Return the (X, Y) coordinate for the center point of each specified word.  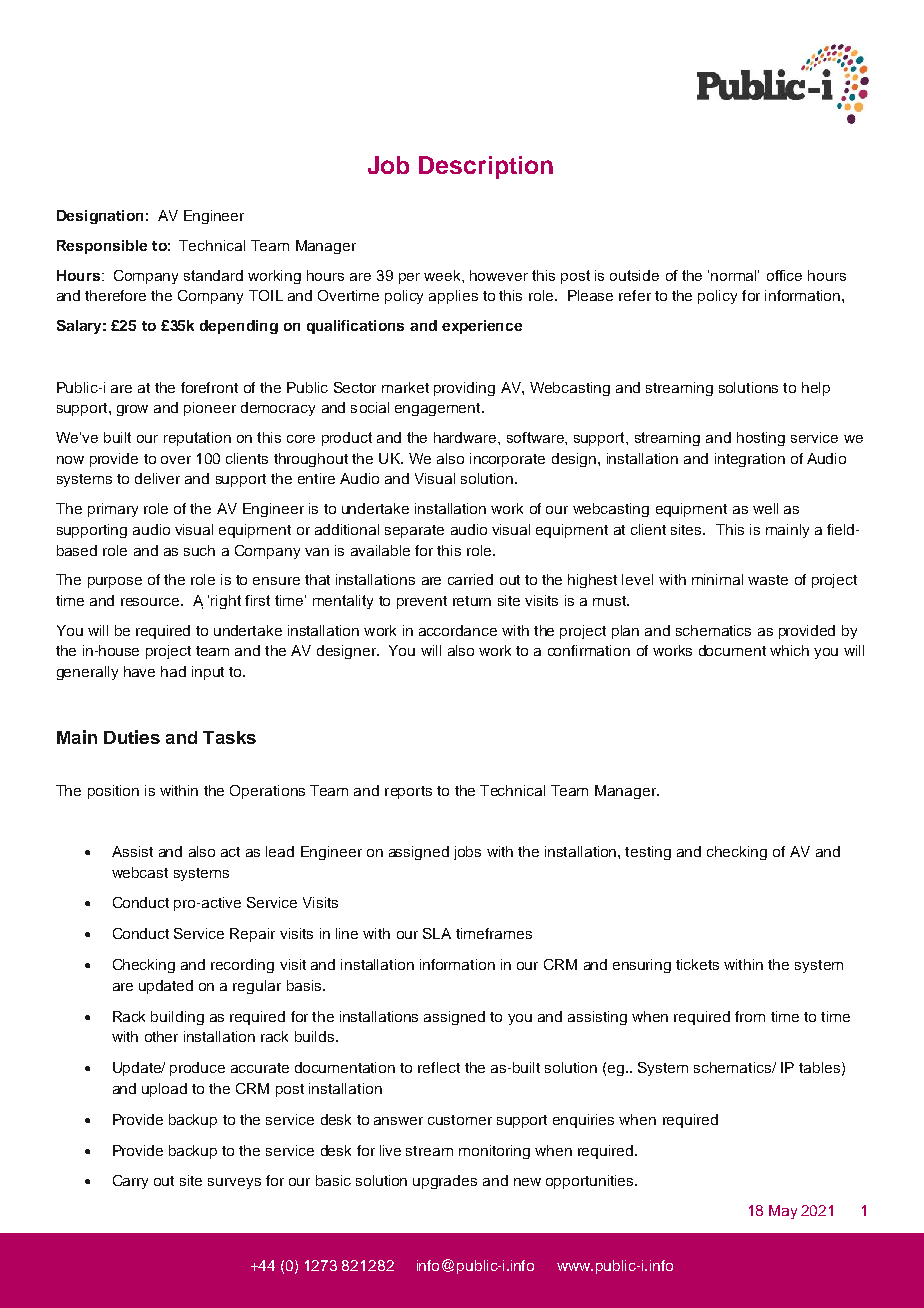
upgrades (445, 1182)
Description (486, 167)
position (113, 792)
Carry (130, 1182)
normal (735, 275)
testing (648, 853)
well (765, 508)
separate (414, 531)
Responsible (102, 247)
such (199, 550)
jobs (467, 853)
